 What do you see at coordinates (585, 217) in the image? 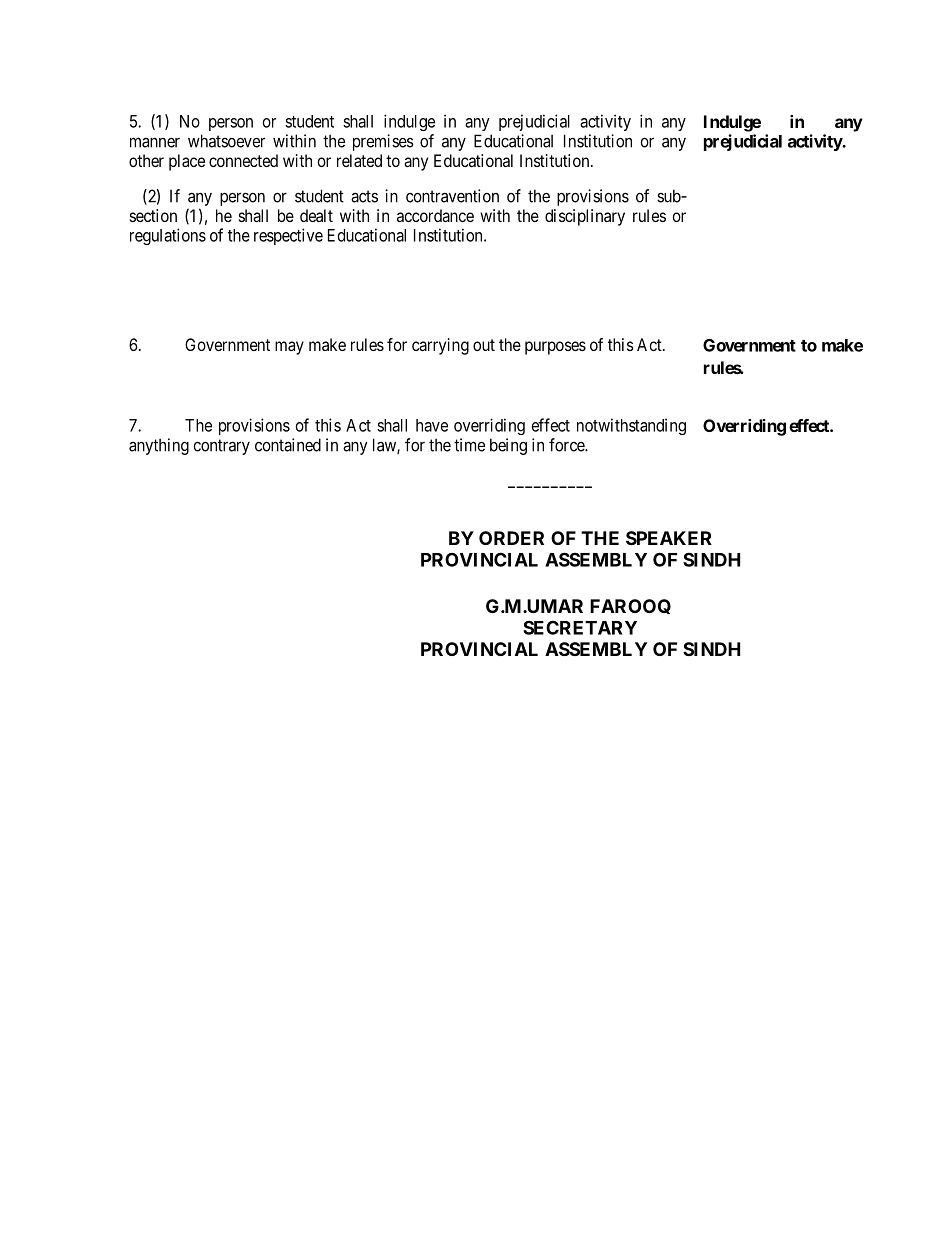
I see `disciplinary` at bounding box center [585, 217].
